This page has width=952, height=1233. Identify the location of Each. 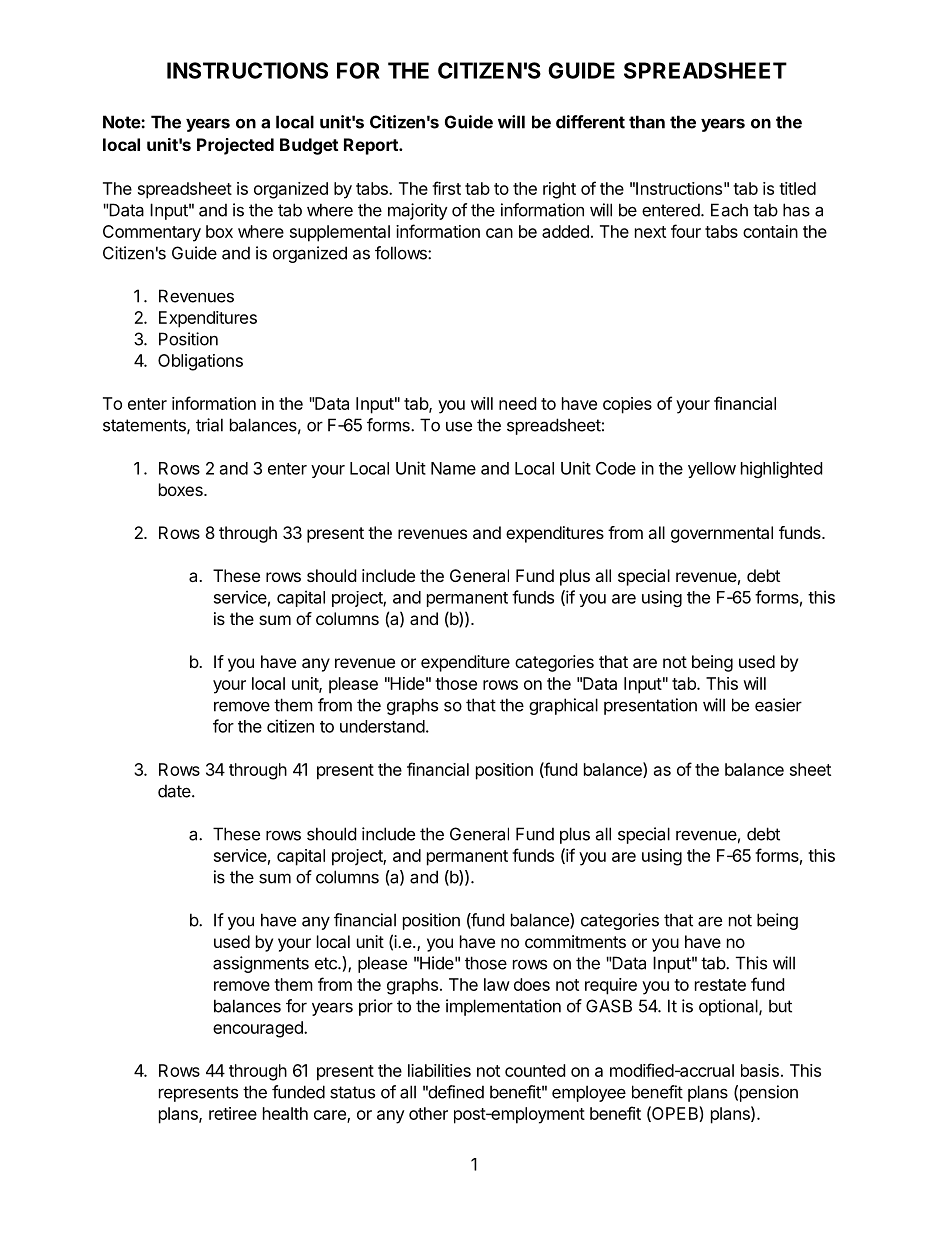
(729, 210).
